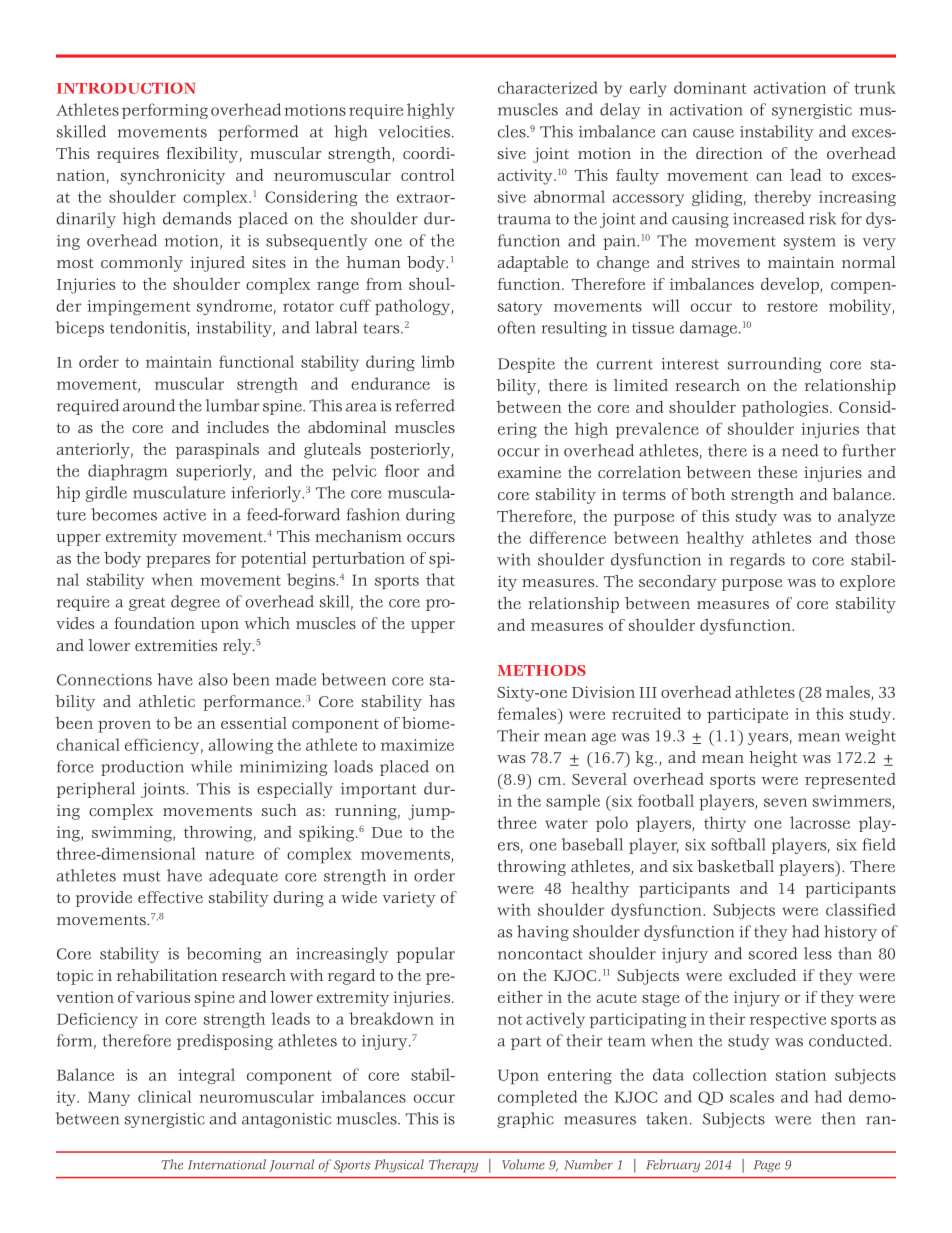 The width and height of the document is (952, 1233). What do you see at coordinates (414, 131) in the document?
I see `velocities` at bounding box center [414, 131].
